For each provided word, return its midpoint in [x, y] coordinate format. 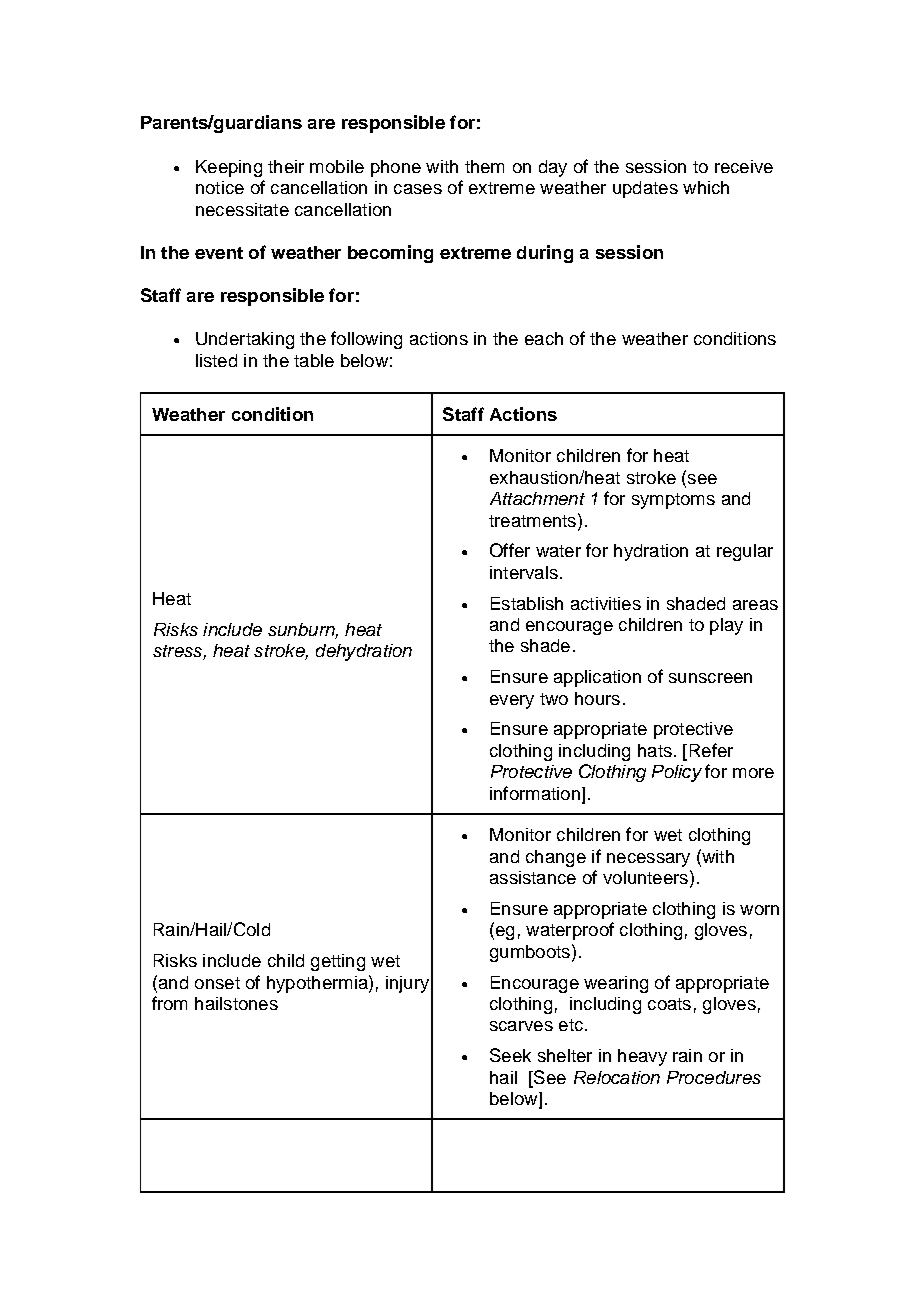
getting [338, 962]
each [544, 338]
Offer [510, 550]
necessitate [242, 209]
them [484, 166]
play [726, 626]
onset [217, 983]
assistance [533, 877]
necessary [648, 860]
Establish [527, 603]
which [706, 187]
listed [216, 360]
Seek [510, 1055]
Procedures [714, 1077]
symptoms [673, 501]
